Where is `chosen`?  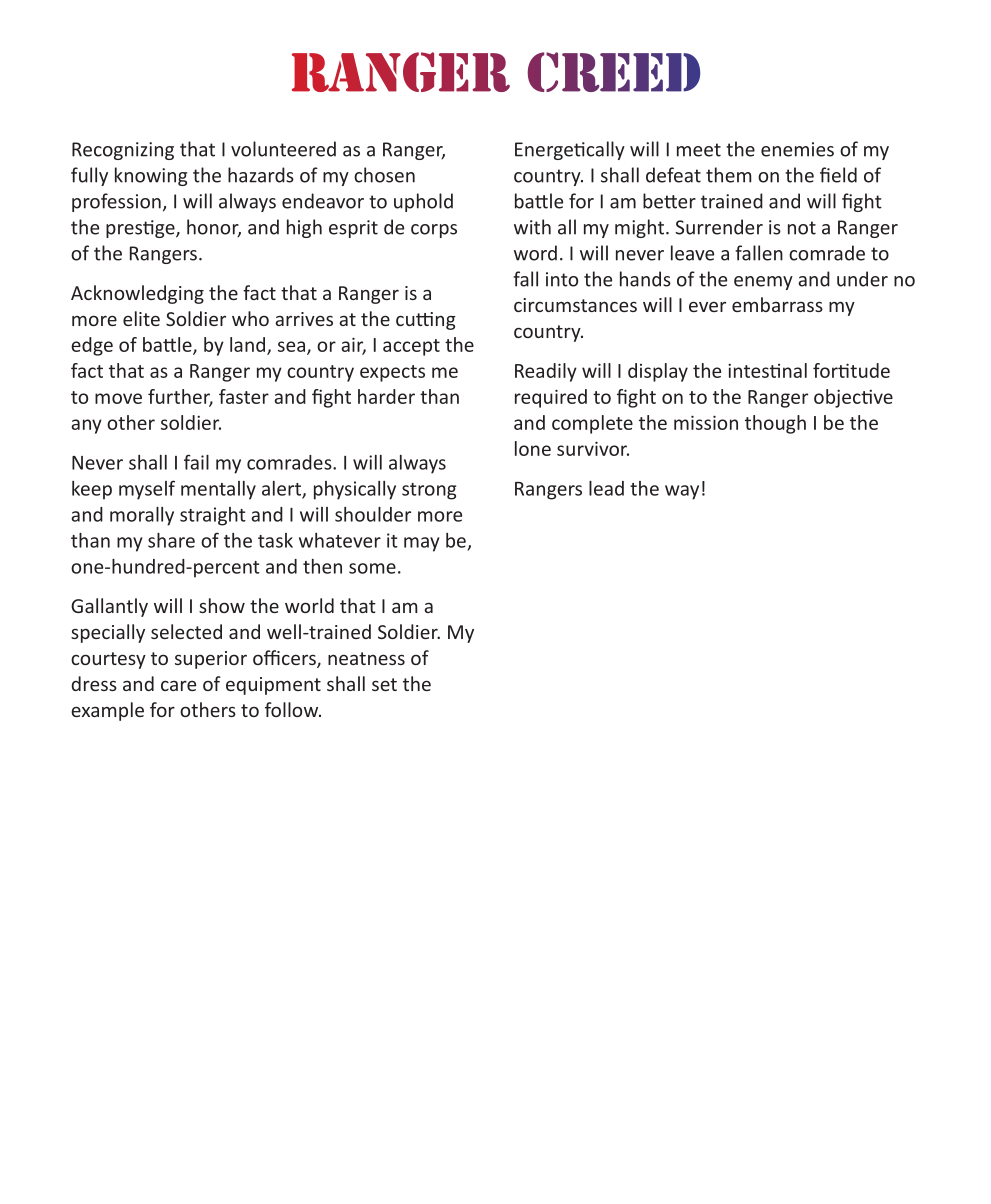
chosen is located at coordinates (384, 175).
